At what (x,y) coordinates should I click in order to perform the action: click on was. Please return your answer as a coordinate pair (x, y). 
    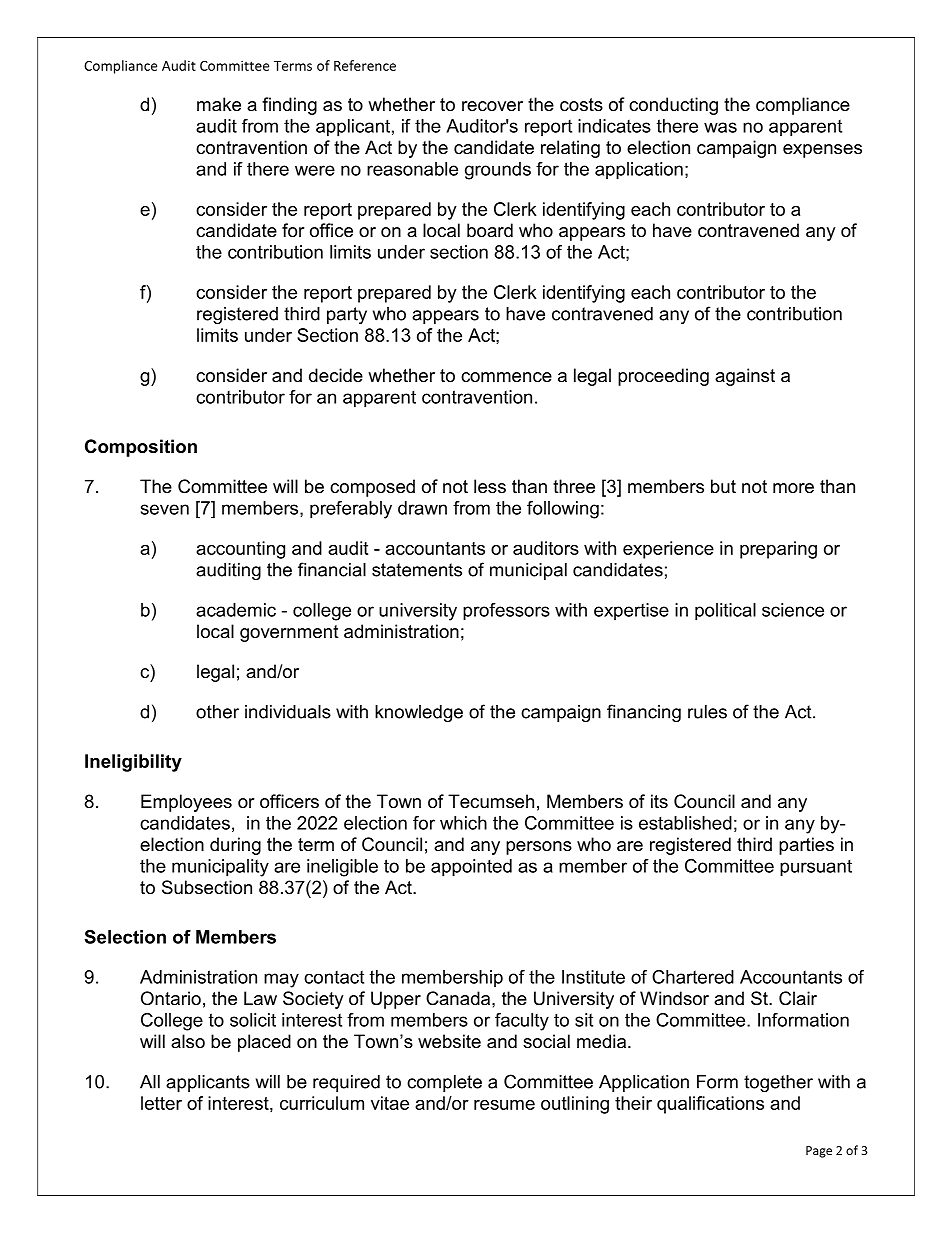
    Looking at the image, I should click on (720, 127).
